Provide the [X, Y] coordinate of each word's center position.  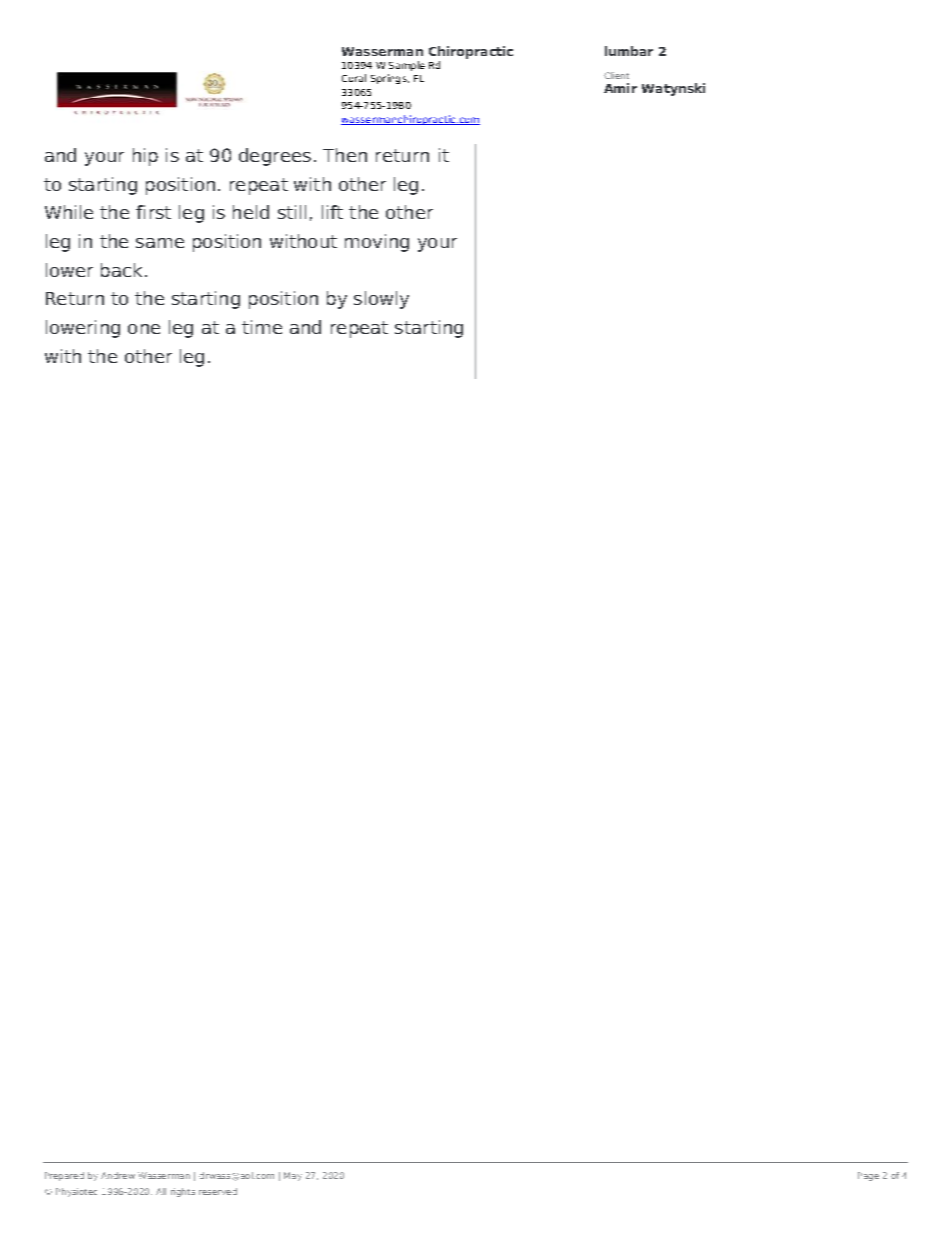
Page [868, 1176]
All [161, 1191]
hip [145, 157]
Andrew [118, 1175]
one [144, 329]
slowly [381, 300]
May [293, 1176]
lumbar [629, 51]
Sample [407, 66]
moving [377, 243]
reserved [218, 1191]
